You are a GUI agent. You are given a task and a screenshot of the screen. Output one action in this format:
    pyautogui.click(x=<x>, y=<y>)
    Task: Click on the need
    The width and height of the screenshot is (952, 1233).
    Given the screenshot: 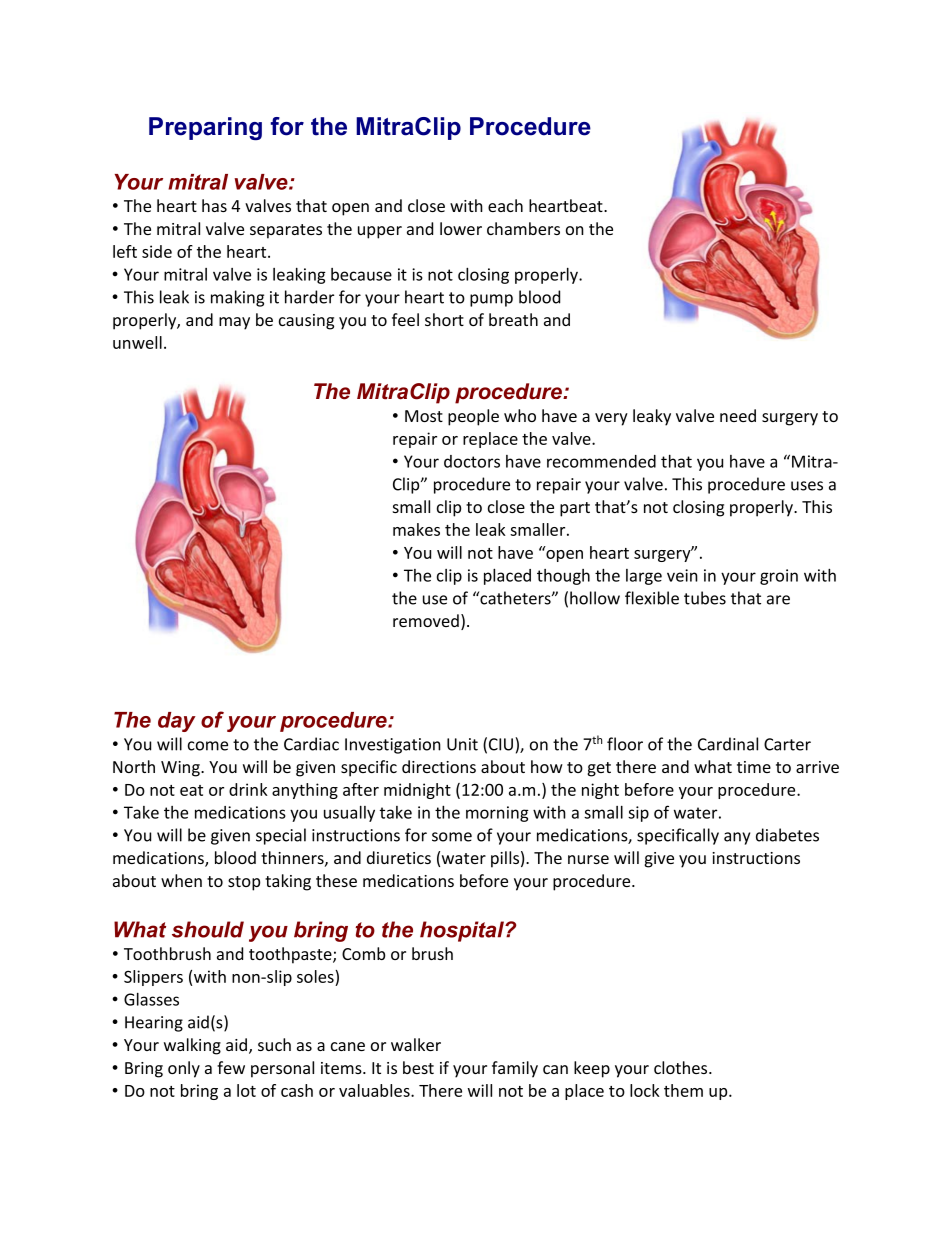 What is the action you would take?
    pyautogui.click(x=738, y=415)
